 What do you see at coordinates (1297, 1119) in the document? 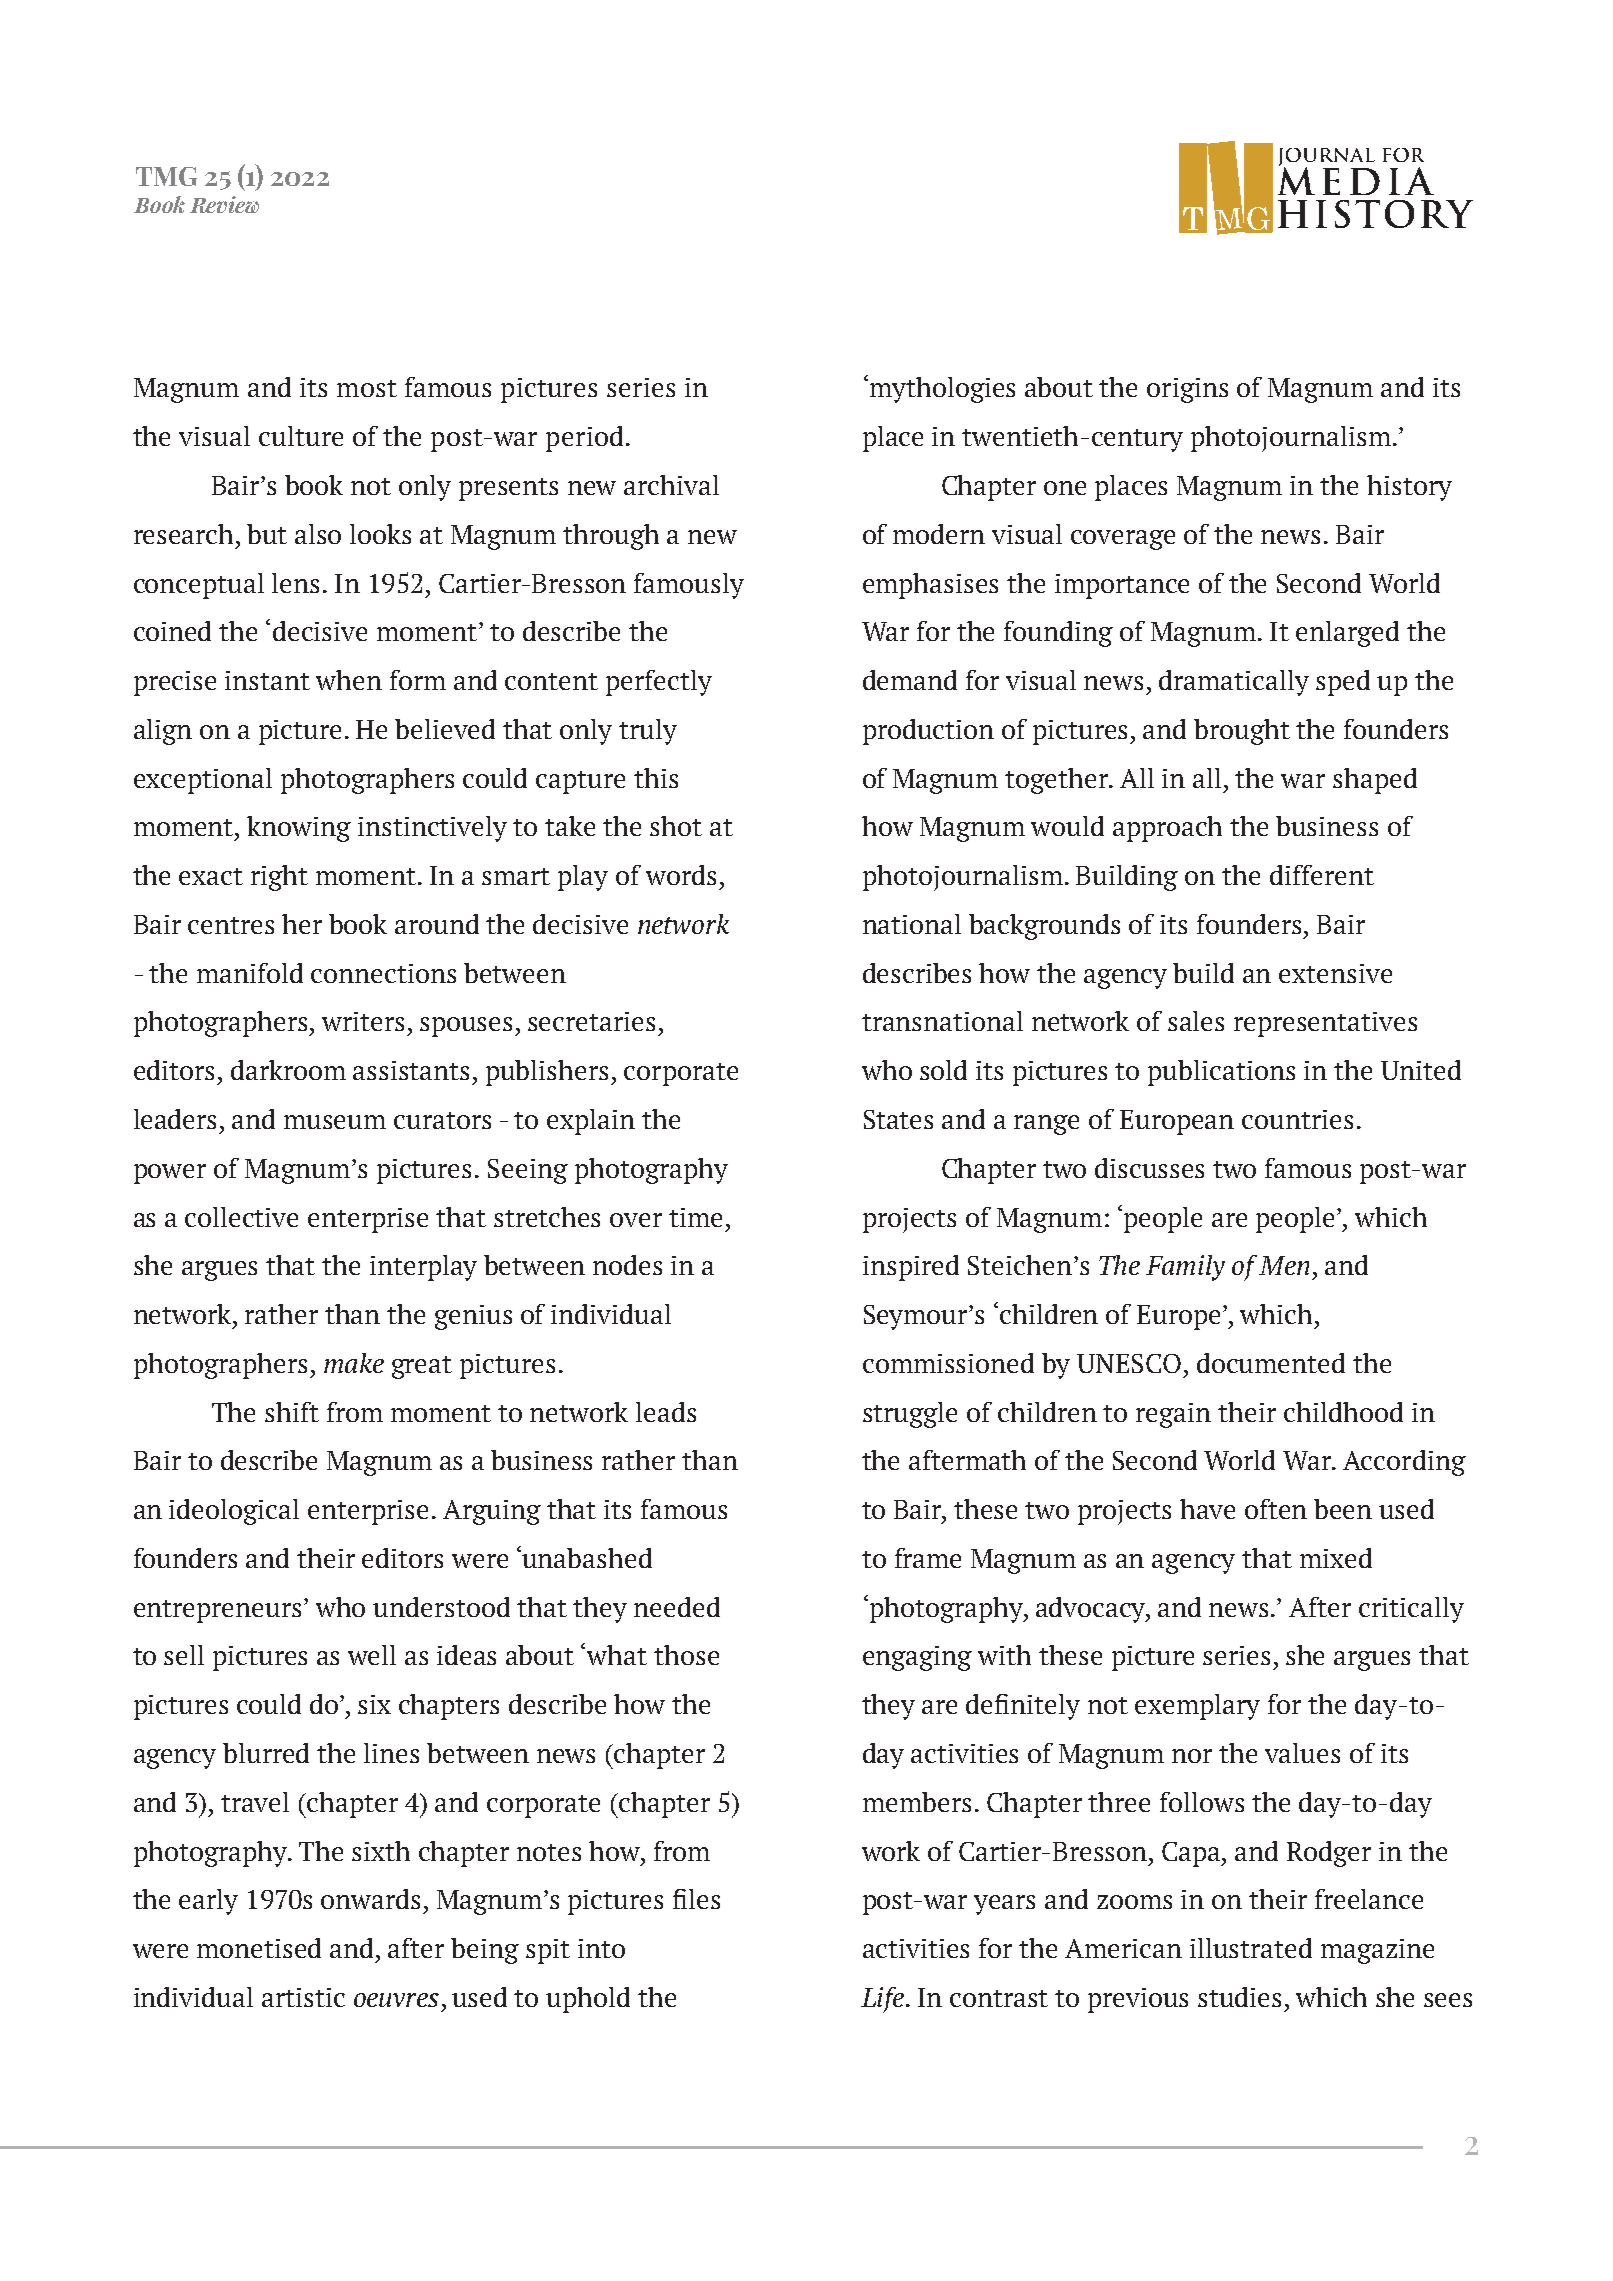
I see `countries` at bounding box center [1297, 1119].
